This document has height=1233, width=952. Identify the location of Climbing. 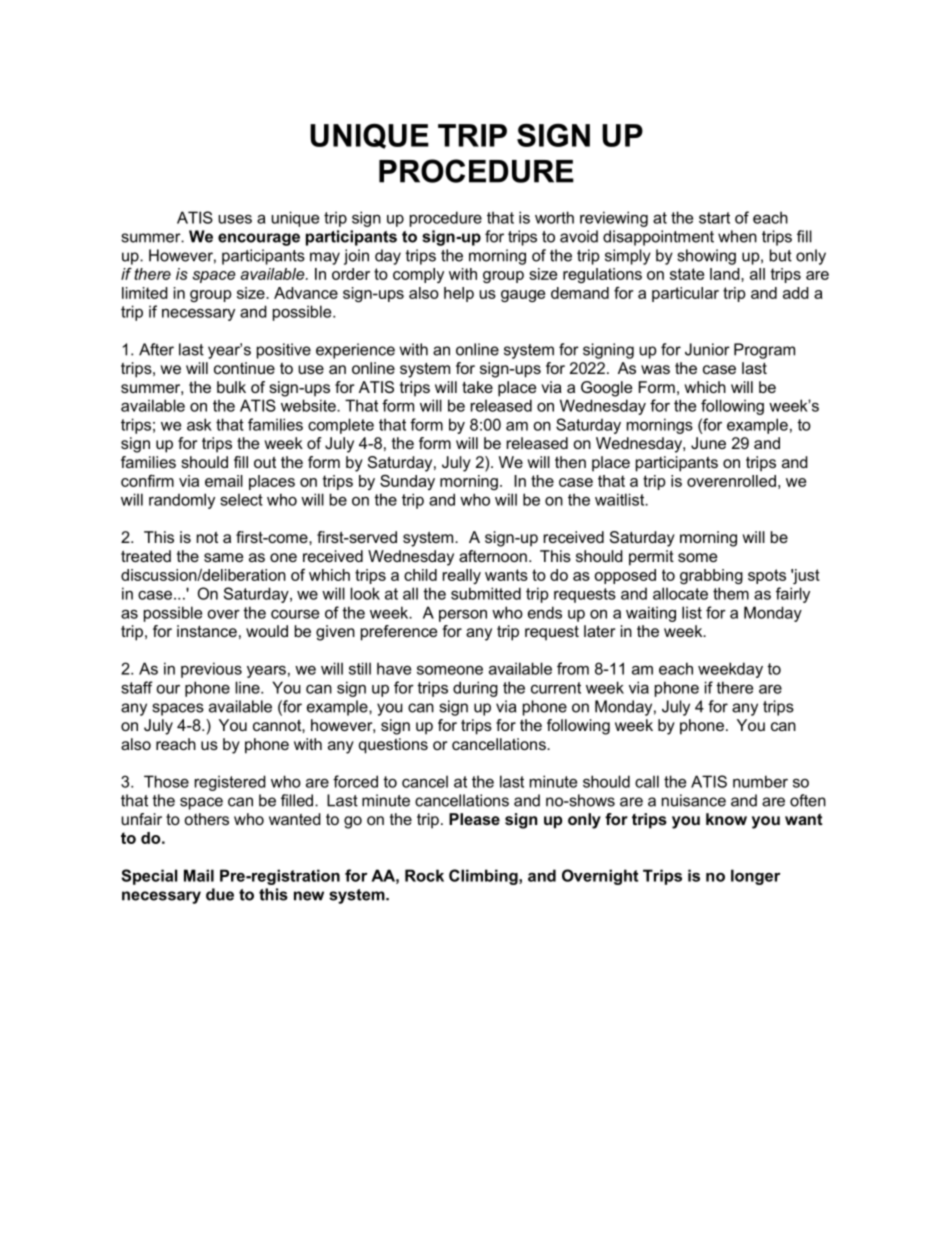
(484, 877).
